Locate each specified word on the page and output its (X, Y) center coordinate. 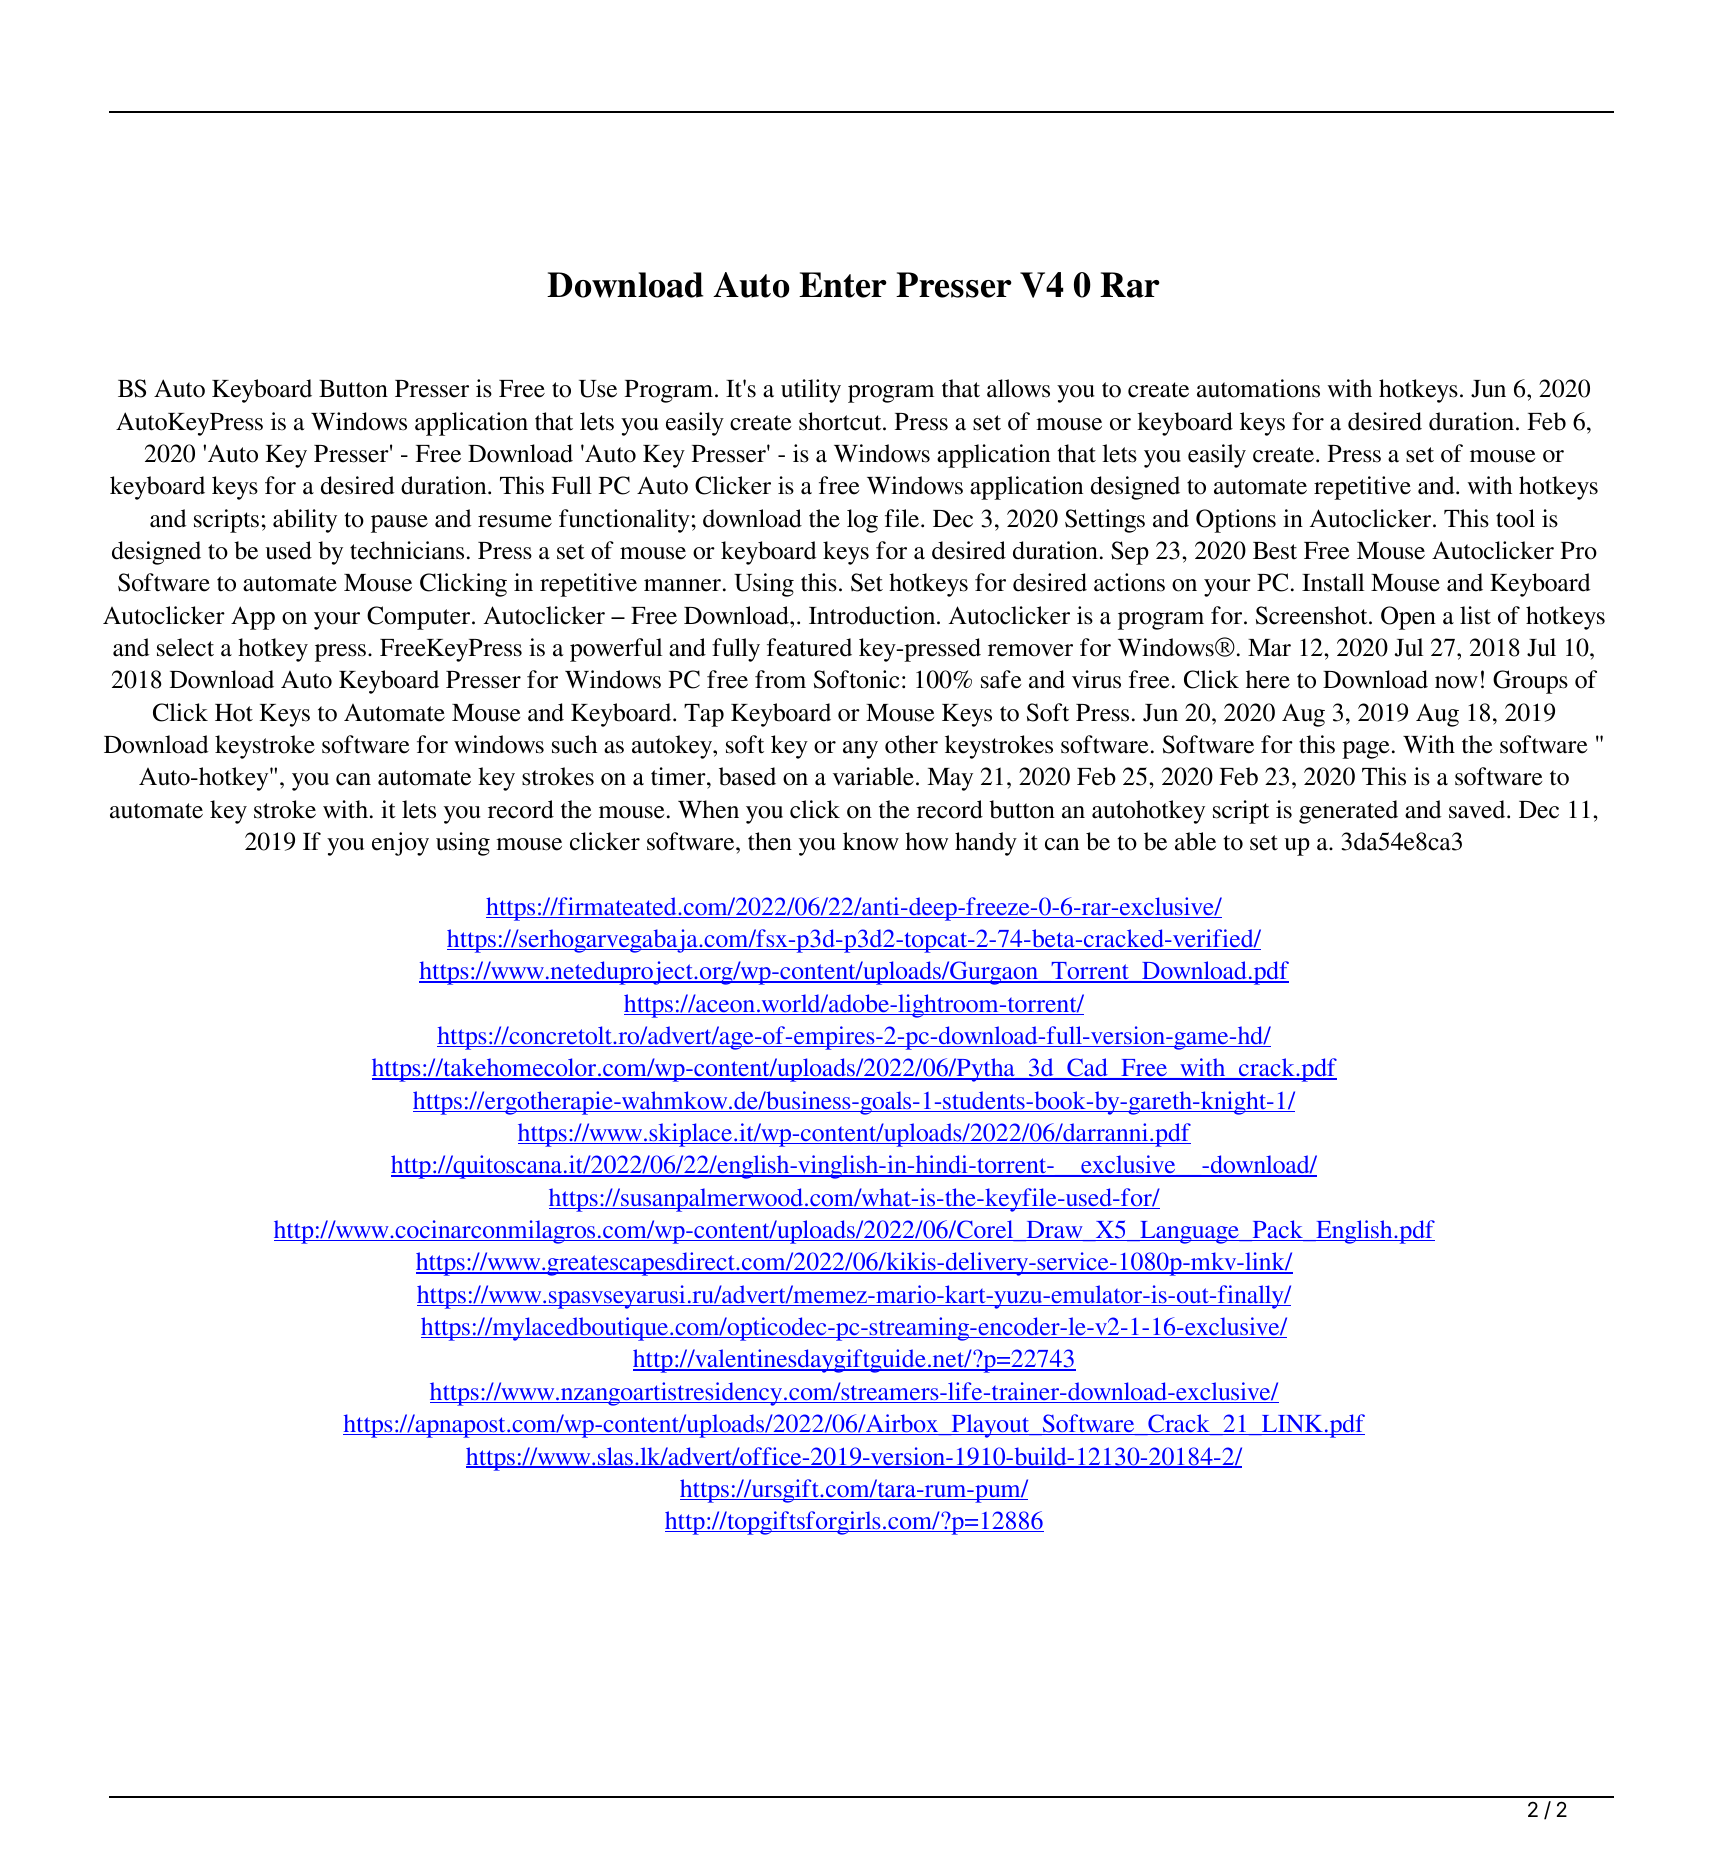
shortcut (841, 421)
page (1365, 750)
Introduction (873, 615)
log (862, 521)
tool (1515, 518)
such (574, 744)
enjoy (400, 844)
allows (1018, 388)
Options (1236, 521)
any (860, 750)
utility (811, 391)
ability (305, 521)
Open (1408, 618)
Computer (420, 618)
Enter (843, 285)
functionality (624, 521)
